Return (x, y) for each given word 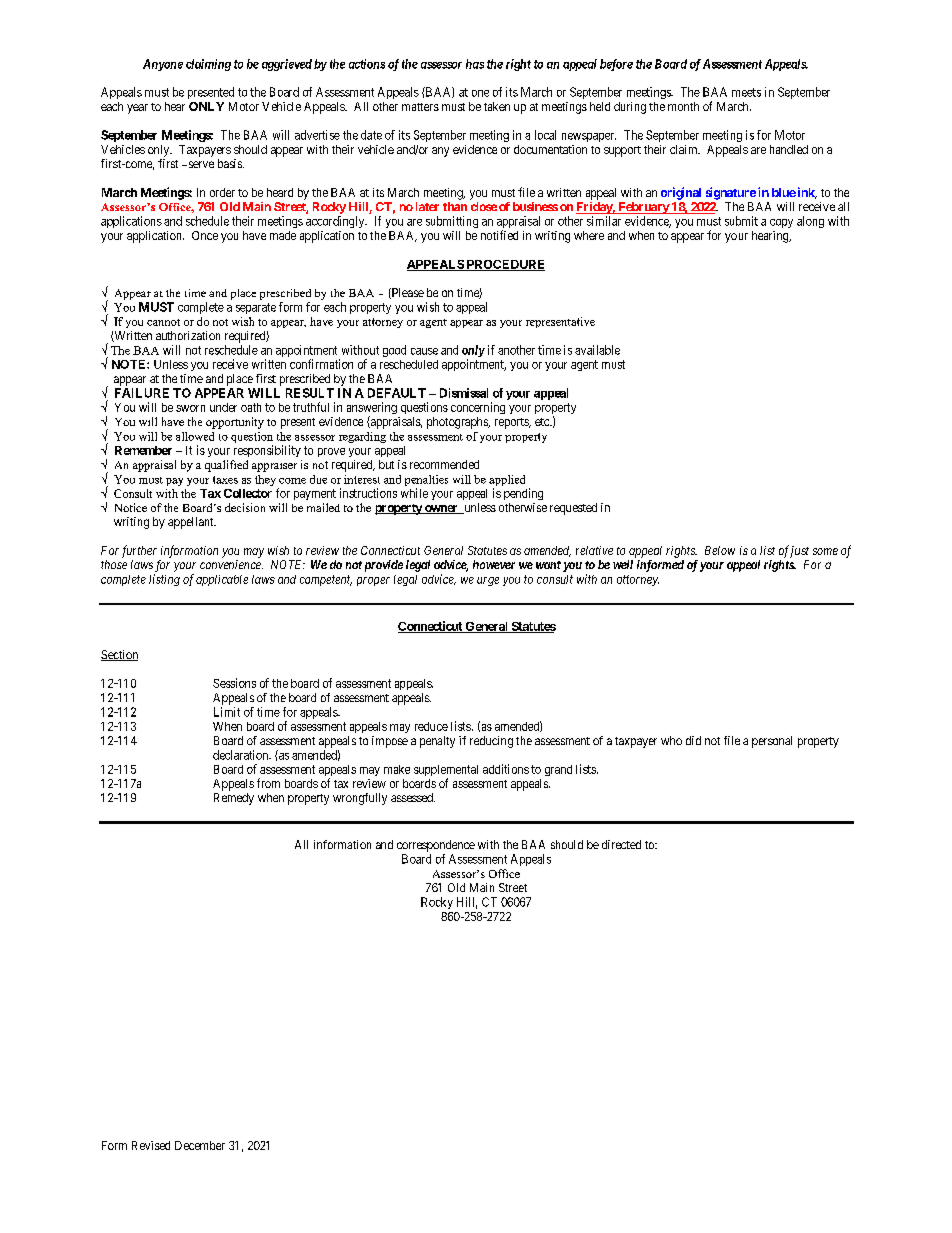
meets (746, 92)
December (200, 1145)
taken (497, 106)
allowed (195, 436)
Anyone (163, 65)
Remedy (234, 799)
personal (772, 742)
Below (720, 550)
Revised (151, 1145)
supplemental (446, 772)
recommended (444, 464)
